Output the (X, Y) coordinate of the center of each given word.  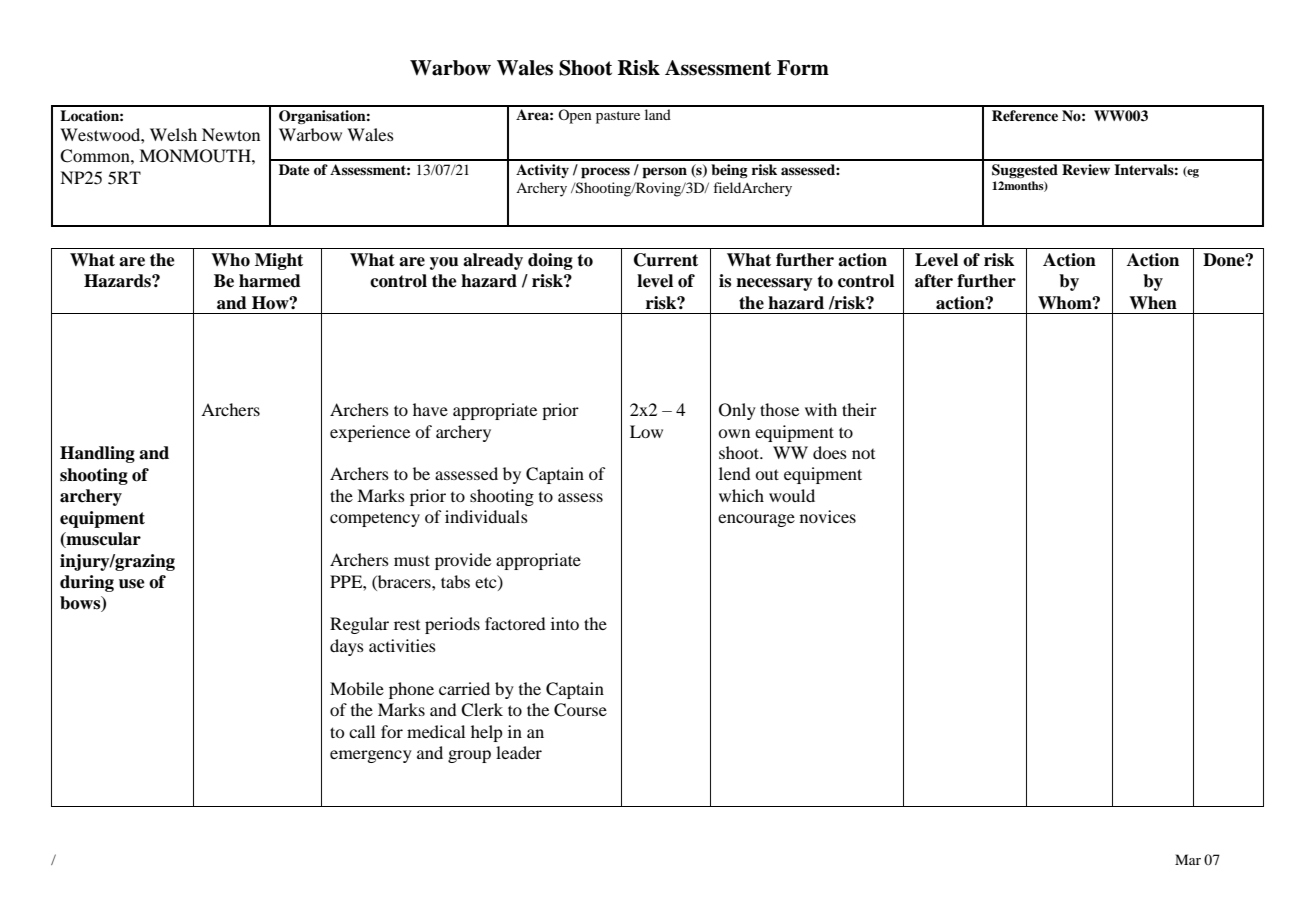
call (362, 731)
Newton (231, 134)
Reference (1025, 115)
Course (580, 710)
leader (519, 752)
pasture (618, 117)
